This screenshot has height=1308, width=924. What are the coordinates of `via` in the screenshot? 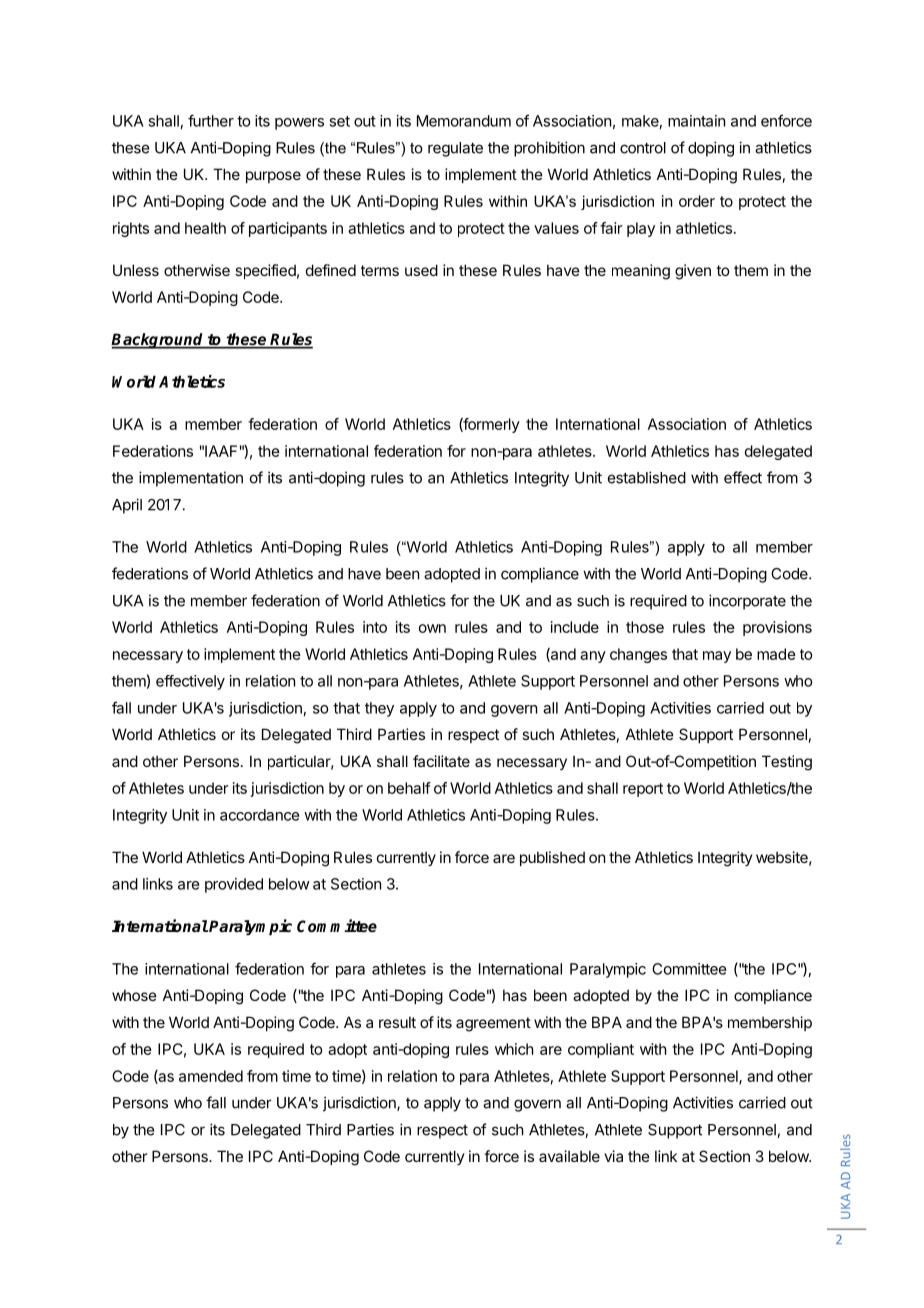 It's located at (613, 1156).
